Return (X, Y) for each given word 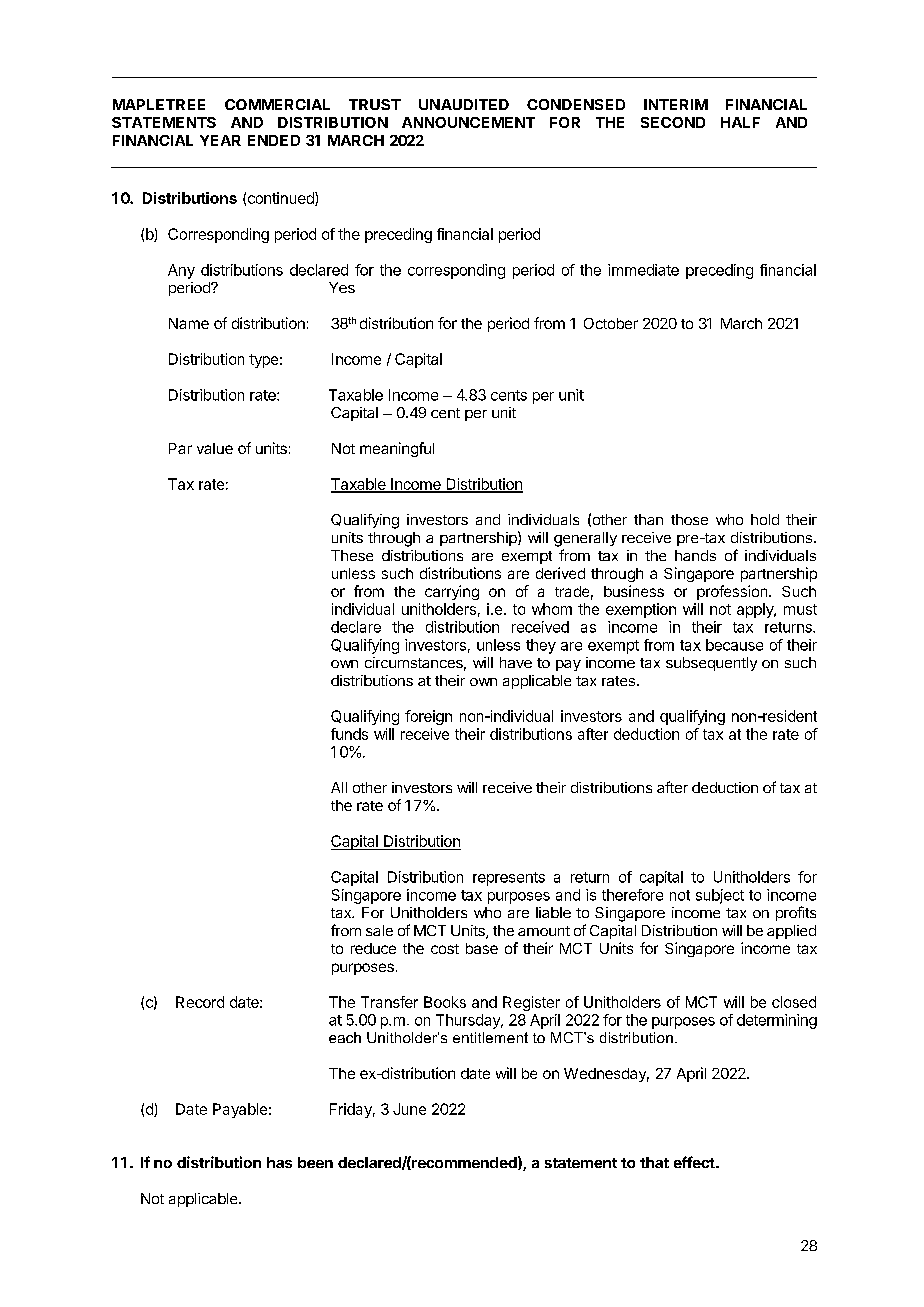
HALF (740, 122)
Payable (240, 1110)
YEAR (220, 140)
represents (509, 879)
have (516, 662)
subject (720, 896)
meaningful (397, 449)
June (409, 1109)
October (611, 323)
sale (379, 930)
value (215, 448)
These (352, 555)
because (734, 645)
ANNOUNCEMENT (468, 122)
